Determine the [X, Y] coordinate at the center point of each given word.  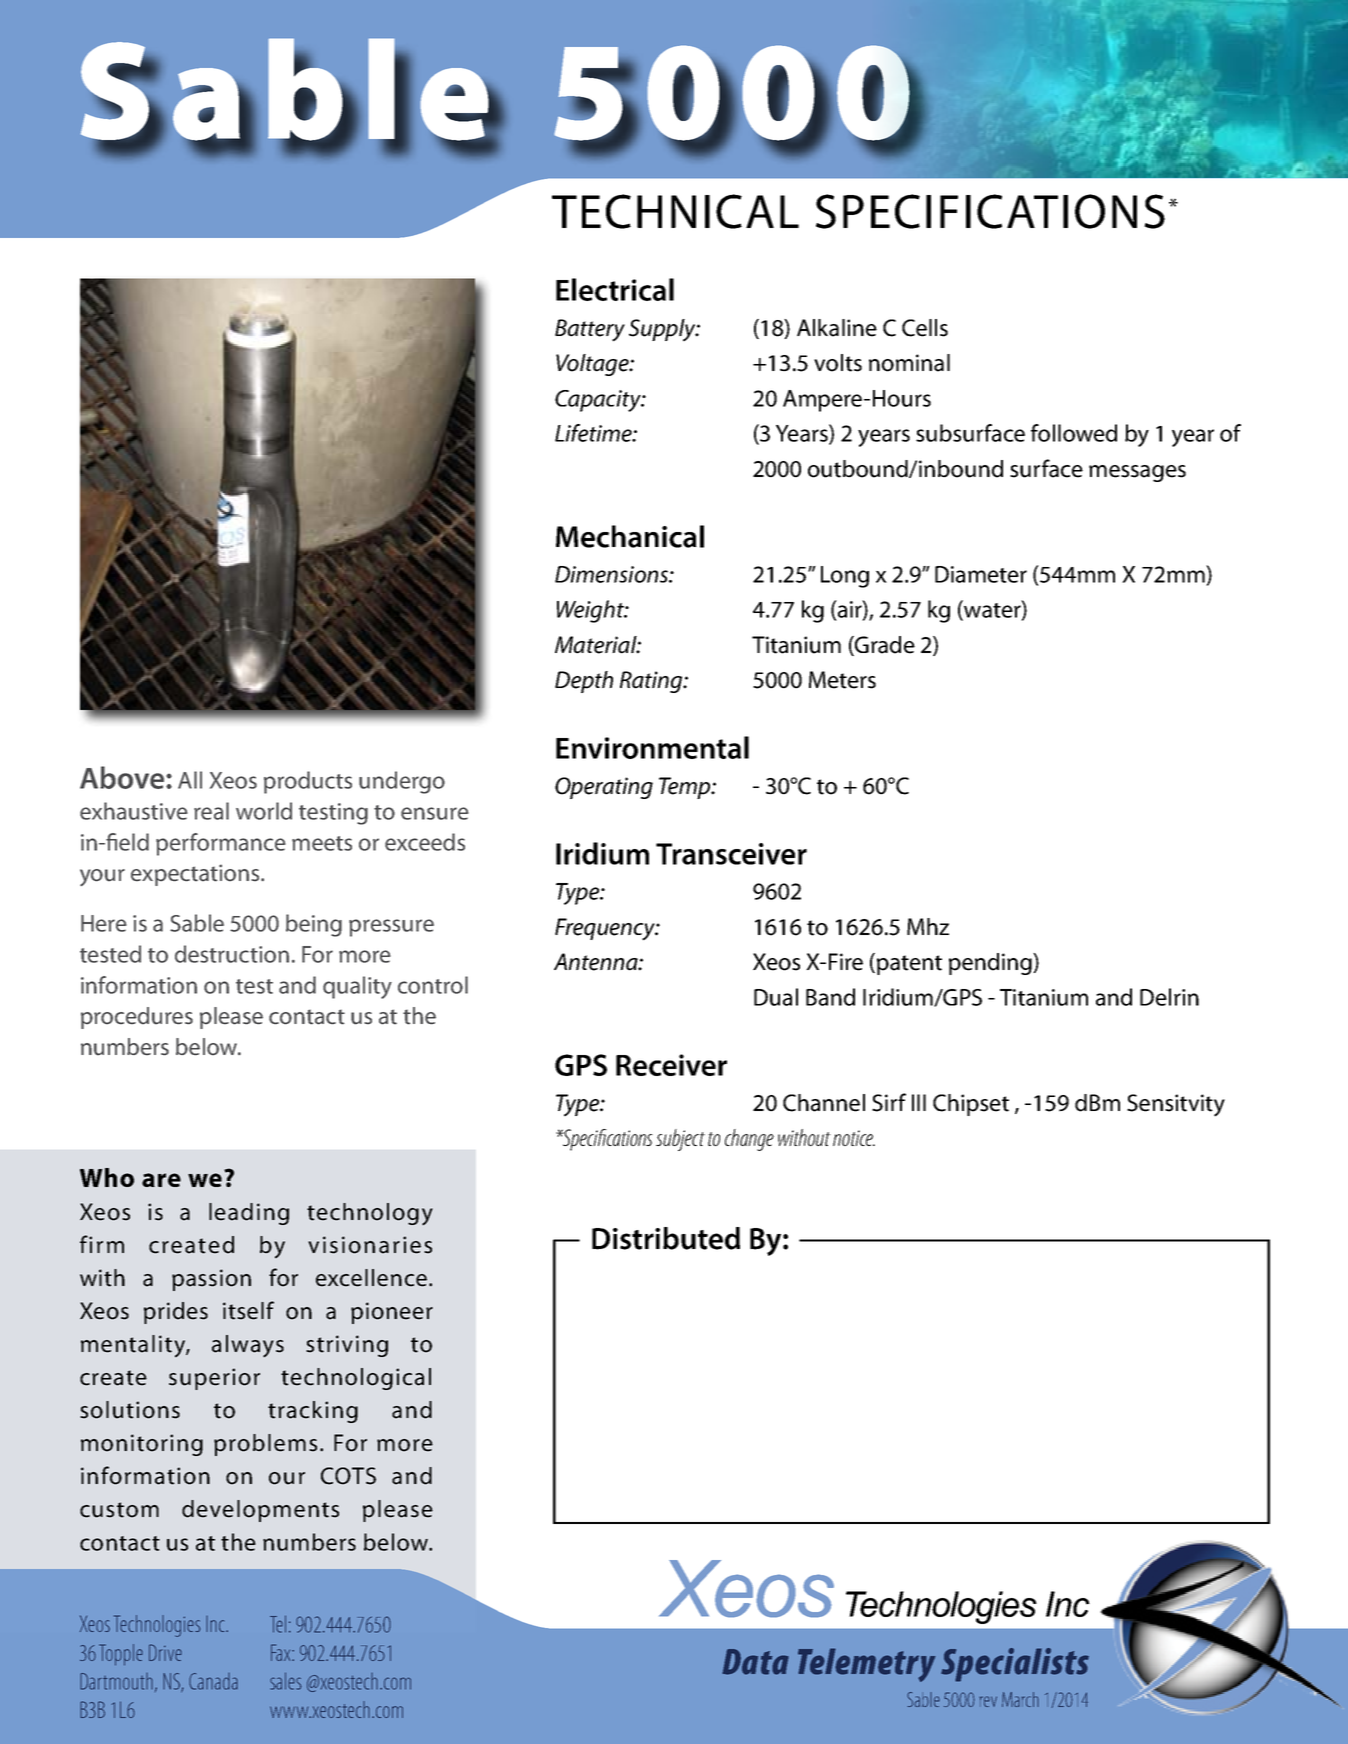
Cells [925, 328]
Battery [590, 330]
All [190, 780]
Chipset [971, 1105]
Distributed [666, 1238]
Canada [213, 1681]
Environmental [652, 747]
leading [249, 1214]
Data [755, 1662]
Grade [884, 646]
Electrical [615, 289]
